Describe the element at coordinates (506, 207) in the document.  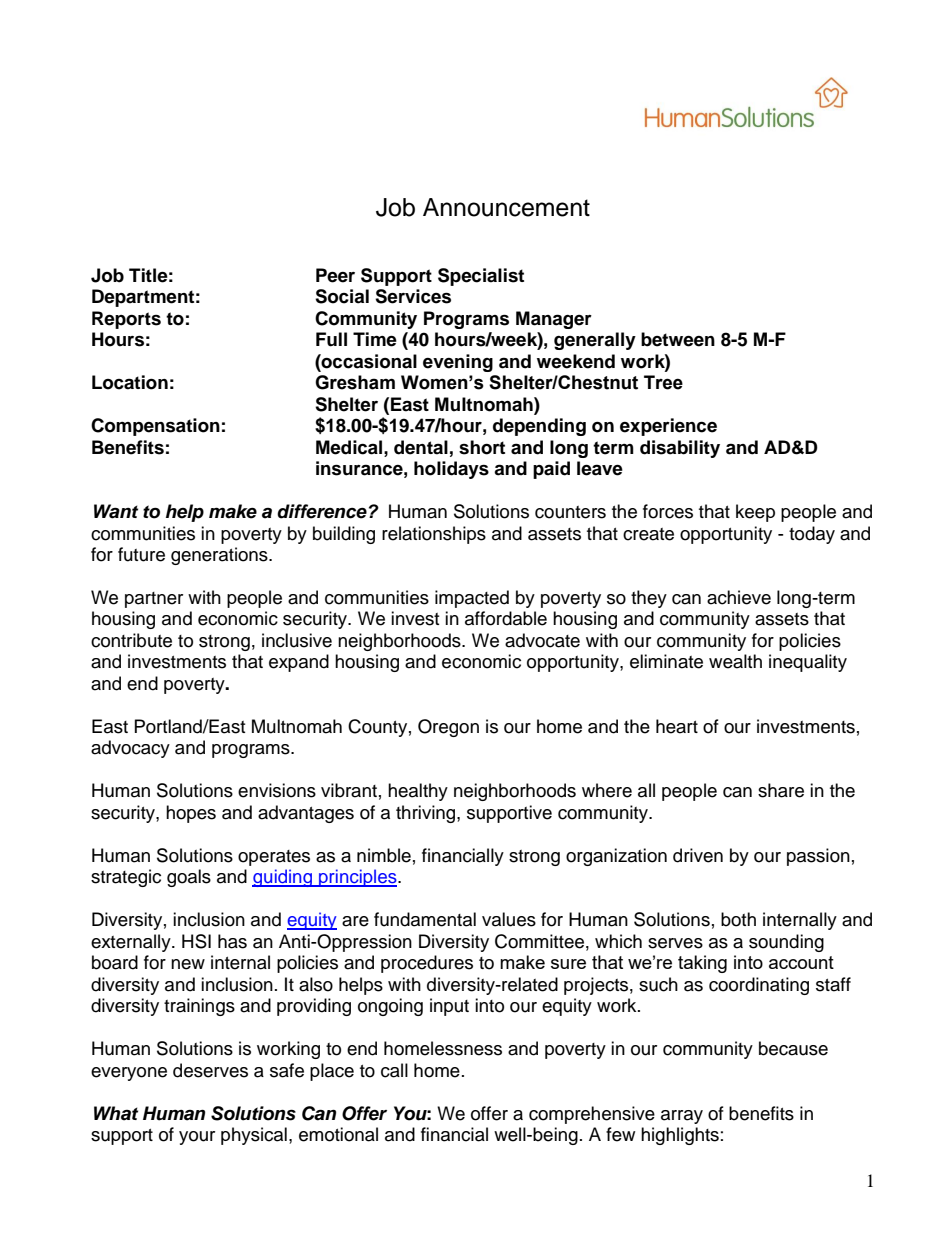
I see `Announcement` at that location.
